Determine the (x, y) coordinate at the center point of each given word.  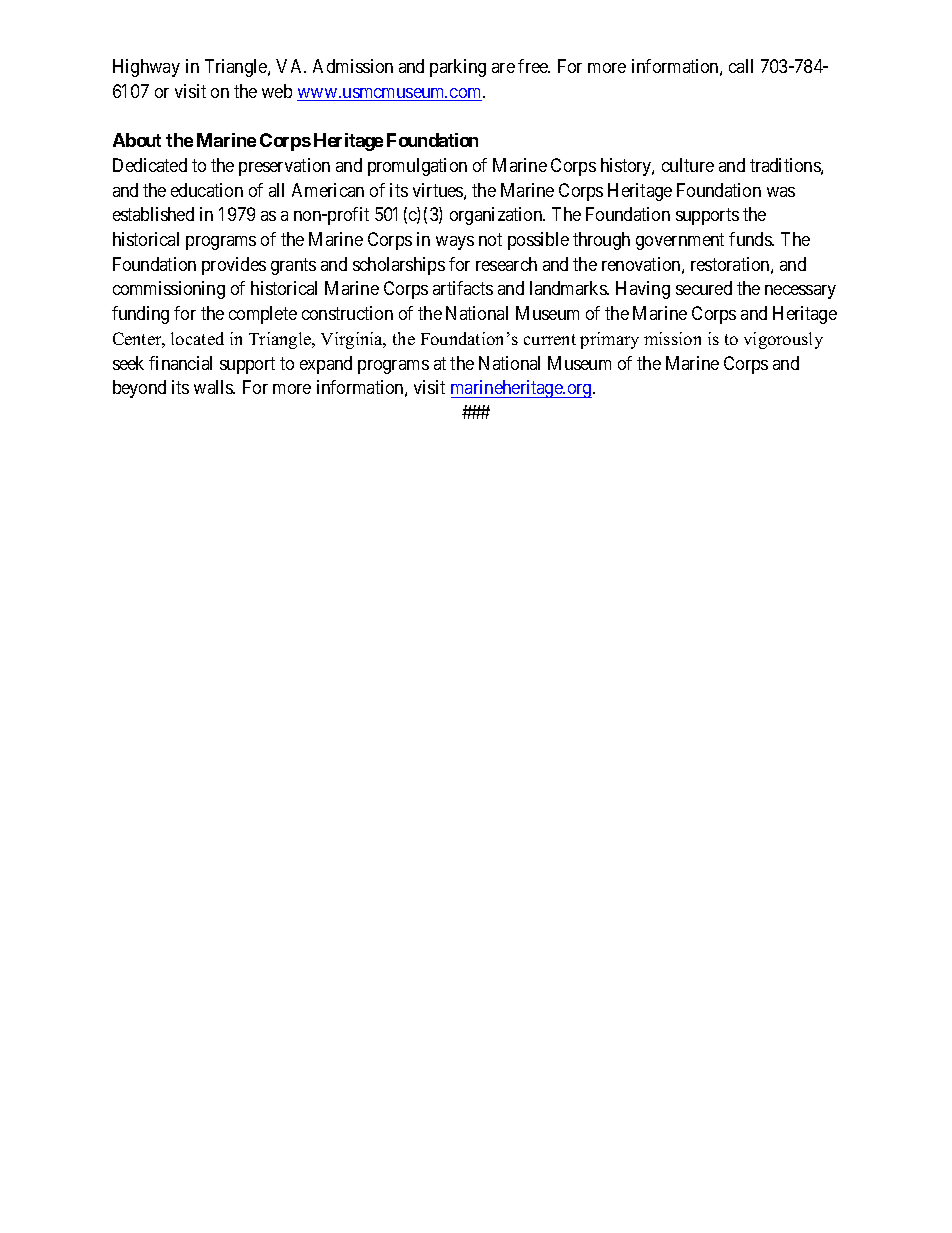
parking (458, 68)
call (741, 66)
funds (751, 239)
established (153, 214)
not (490, 239)
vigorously (783, 340)
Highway (146, 68)
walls (214, 387)
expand (326, 365)
